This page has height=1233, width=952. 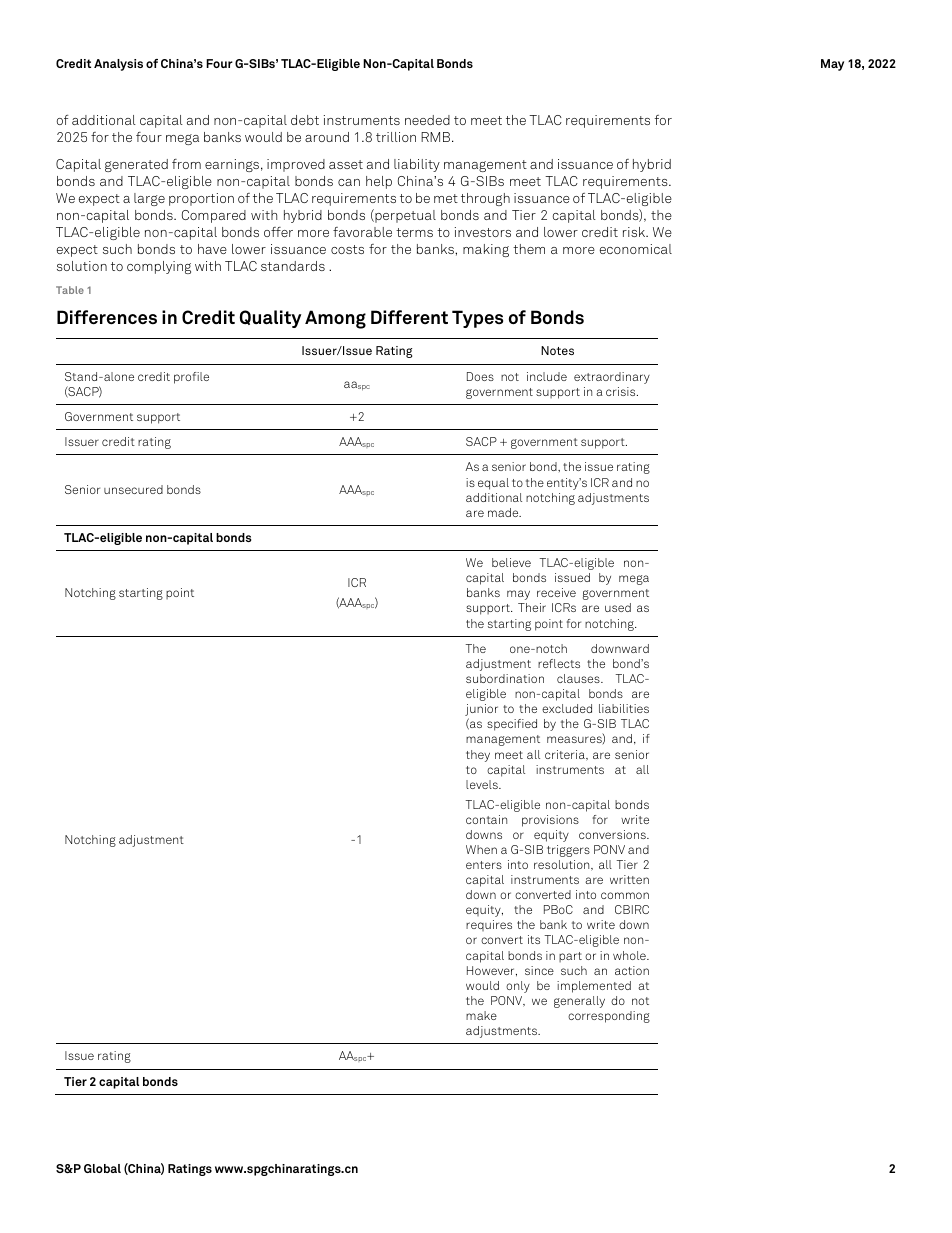 What do you see at coordinates (547, 376) in the page?
I see `include` at bounding box center [547, 376].
